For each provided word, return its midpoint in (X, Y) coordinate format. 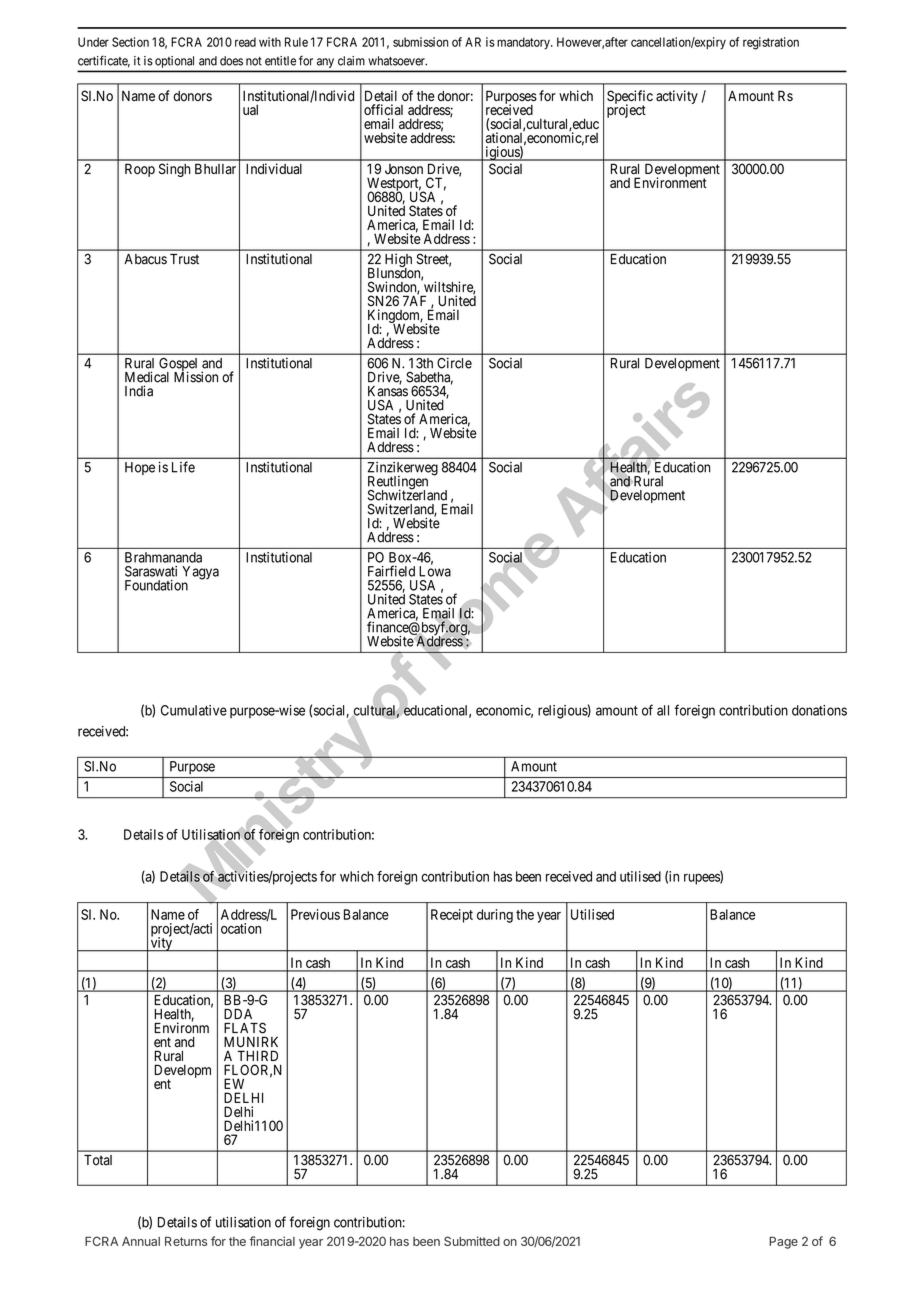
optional (174, 62)
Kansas (388, 390)
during (495, 916)
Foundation (156, 585)
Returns (186, 1241)
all (663, 710)
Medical (147, 377)
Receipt (452, 916)
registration (771, 43)
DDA (238, 1014)
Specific (630, 98)
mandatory (524, 43)
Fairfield (391, 571)
